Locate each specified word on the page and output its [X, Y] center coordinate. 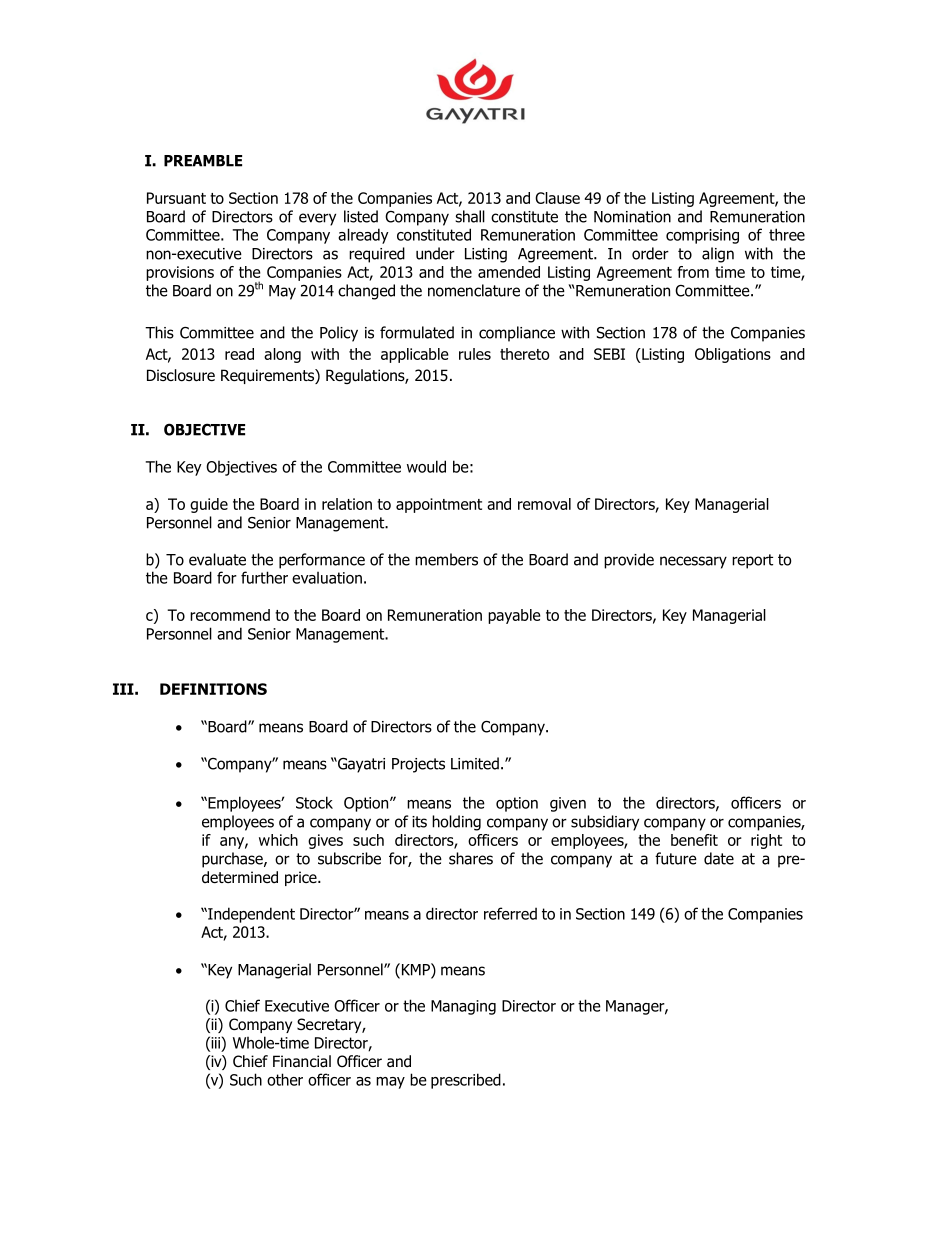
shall [470, 216]
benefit [694, 840]
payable [514, 616]
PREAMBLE [203, 161]
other [285, 1079]
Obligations [733, 355]
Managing [463, 1007]
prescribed [466, 1081]
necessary [693, 562]
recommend [230, 615]
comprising [702, 236]
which [278, 840]
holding [456, 823]
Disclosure [181, 375]
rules [475, 354]
